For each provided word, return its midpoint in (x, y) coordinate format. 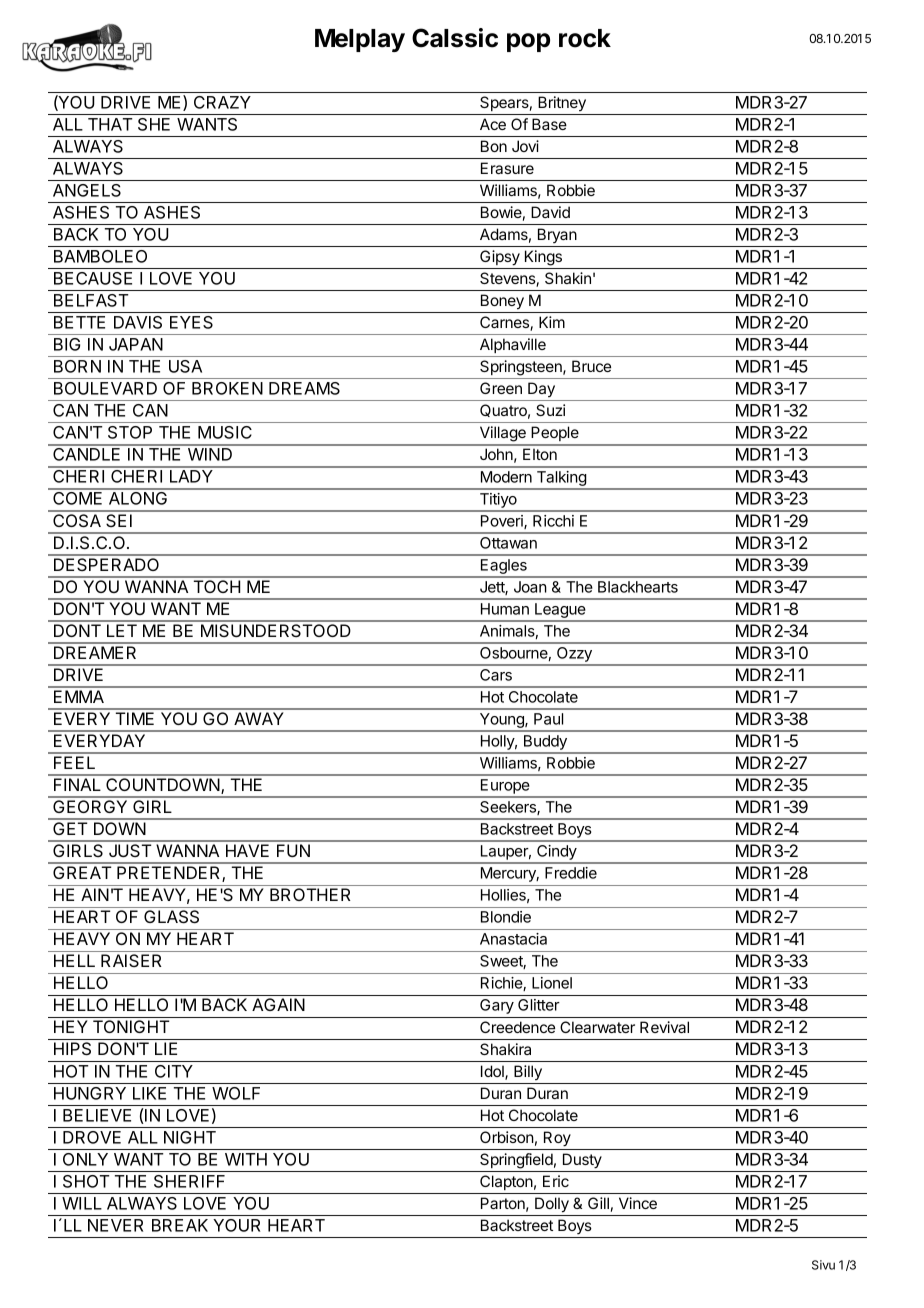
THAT (110, 124)
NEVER (115, 1225)
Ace (493, 124)
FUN (293, 850)
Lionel (552, 983)
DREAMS (304, 388)
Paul (548, 719)
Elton (540, 454)
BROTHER (310, 894)
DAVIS (138, 322)
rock (585, 38)
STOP (130, 432)
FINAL (77, 784)
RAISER (131, 960)
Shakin (568, 278)
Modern (506, 477)
